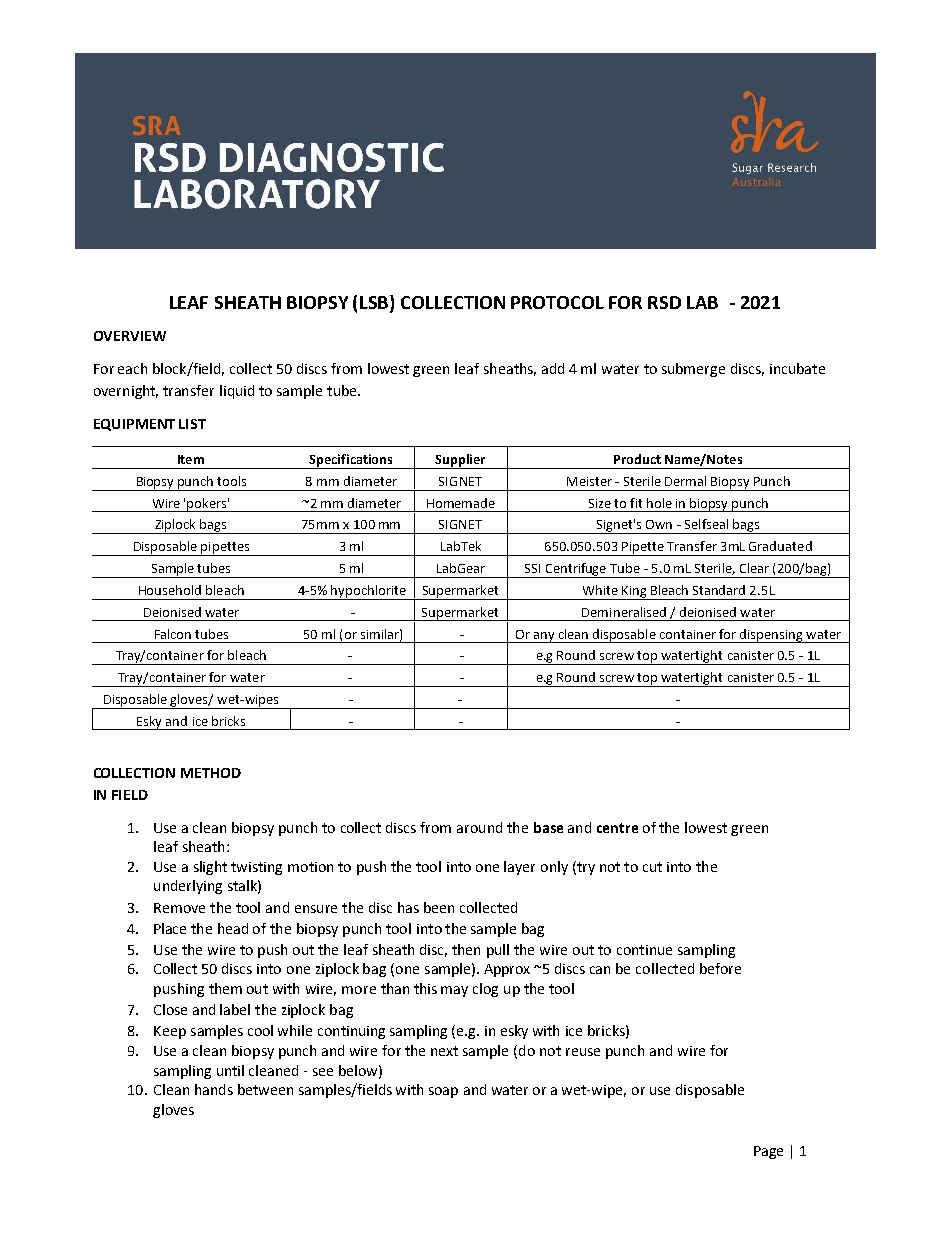 The height and width of the image is (1233, 952). What do you see at coordinates (719, 590) in the image?
I see `Standard` at bounding box center [719, 590].
